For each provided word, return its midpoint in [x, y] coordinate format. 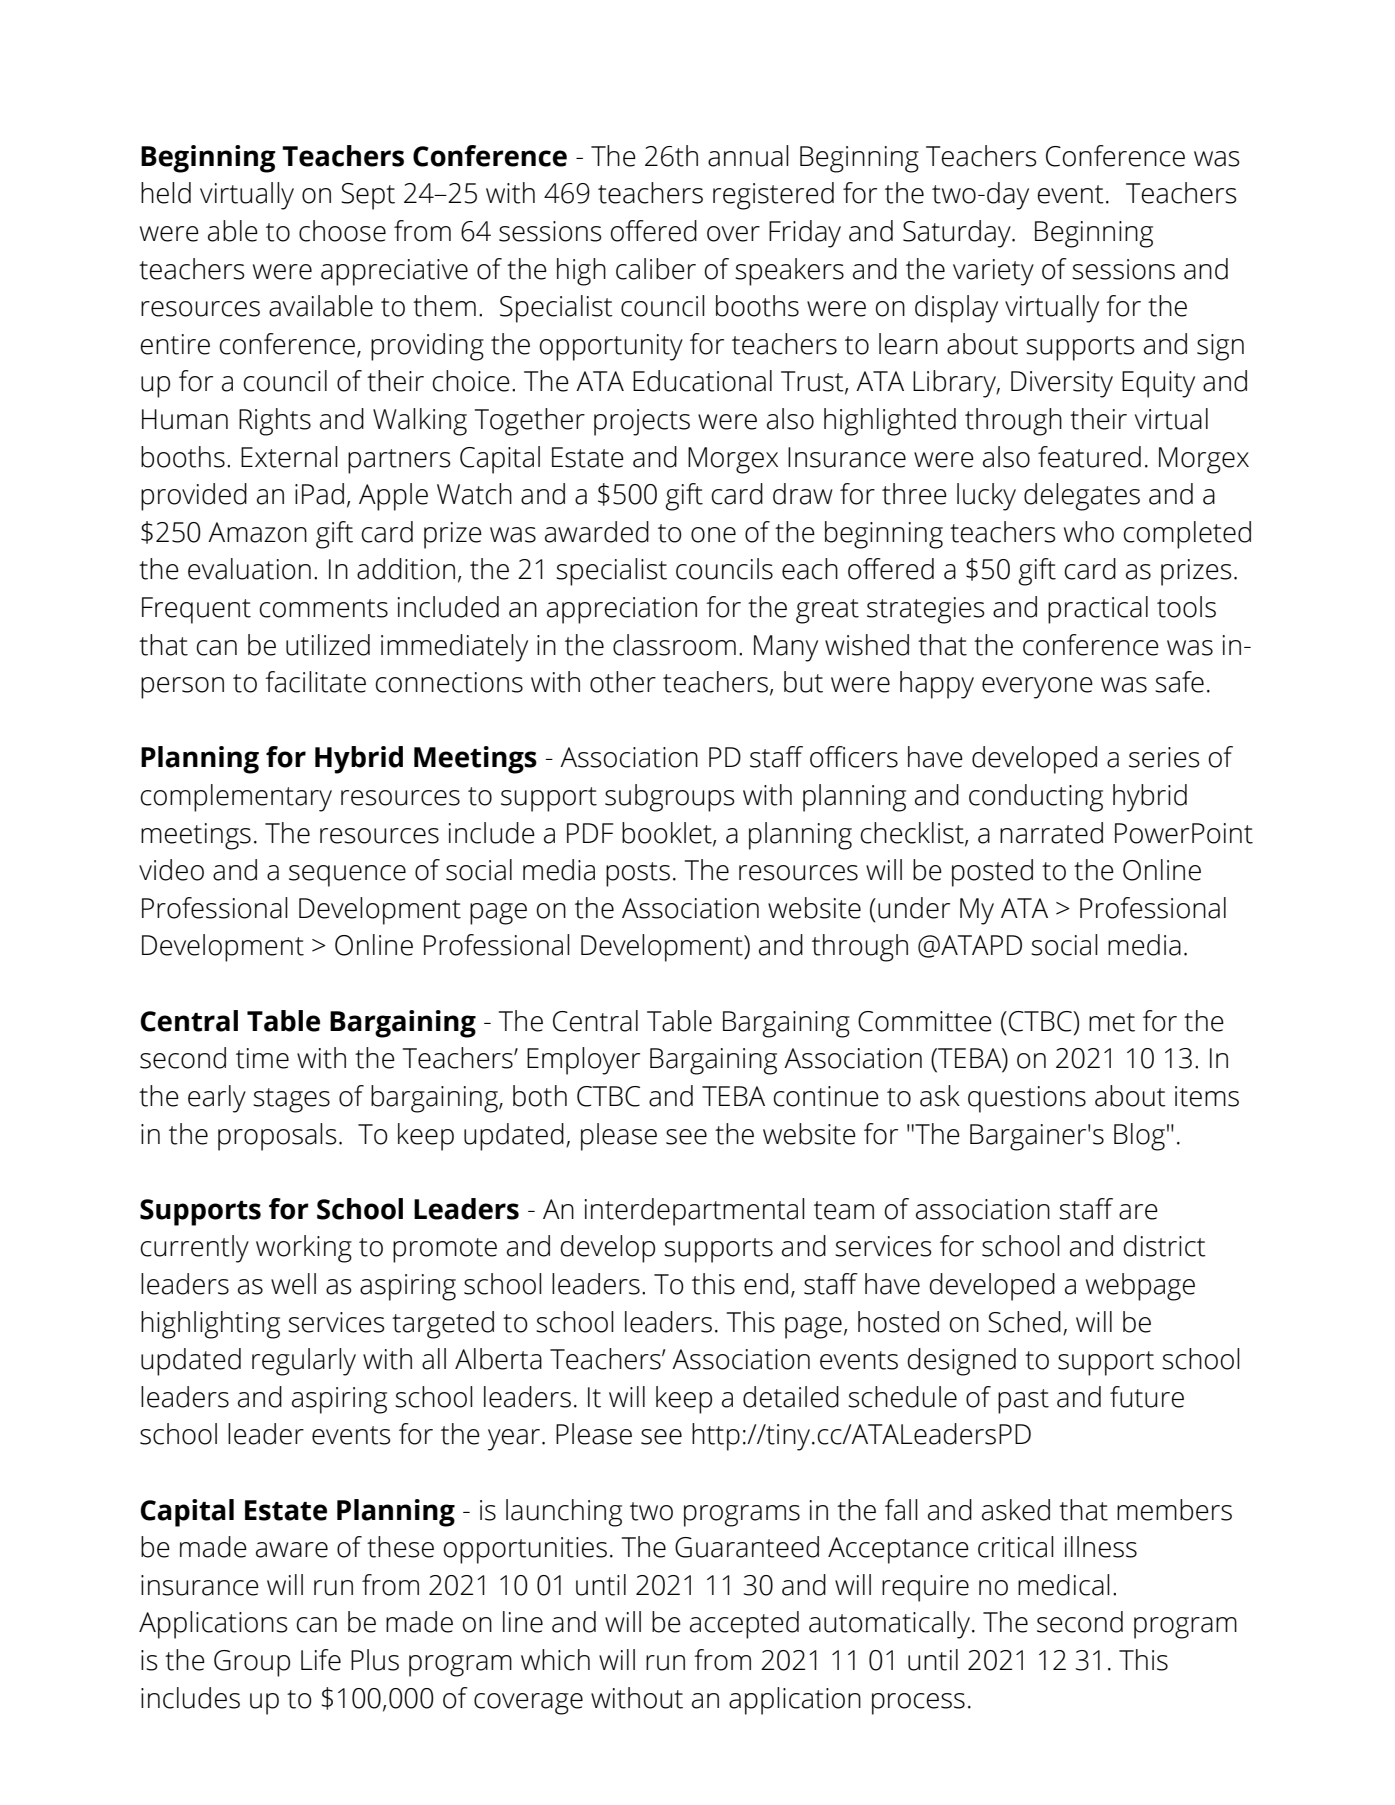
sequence [347, 876]
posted [992, 873]
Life [321, 1660]
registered [773, 196]
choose [342, 231]
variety [993, 272]
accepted [744, 1625]
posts [638, 874]
